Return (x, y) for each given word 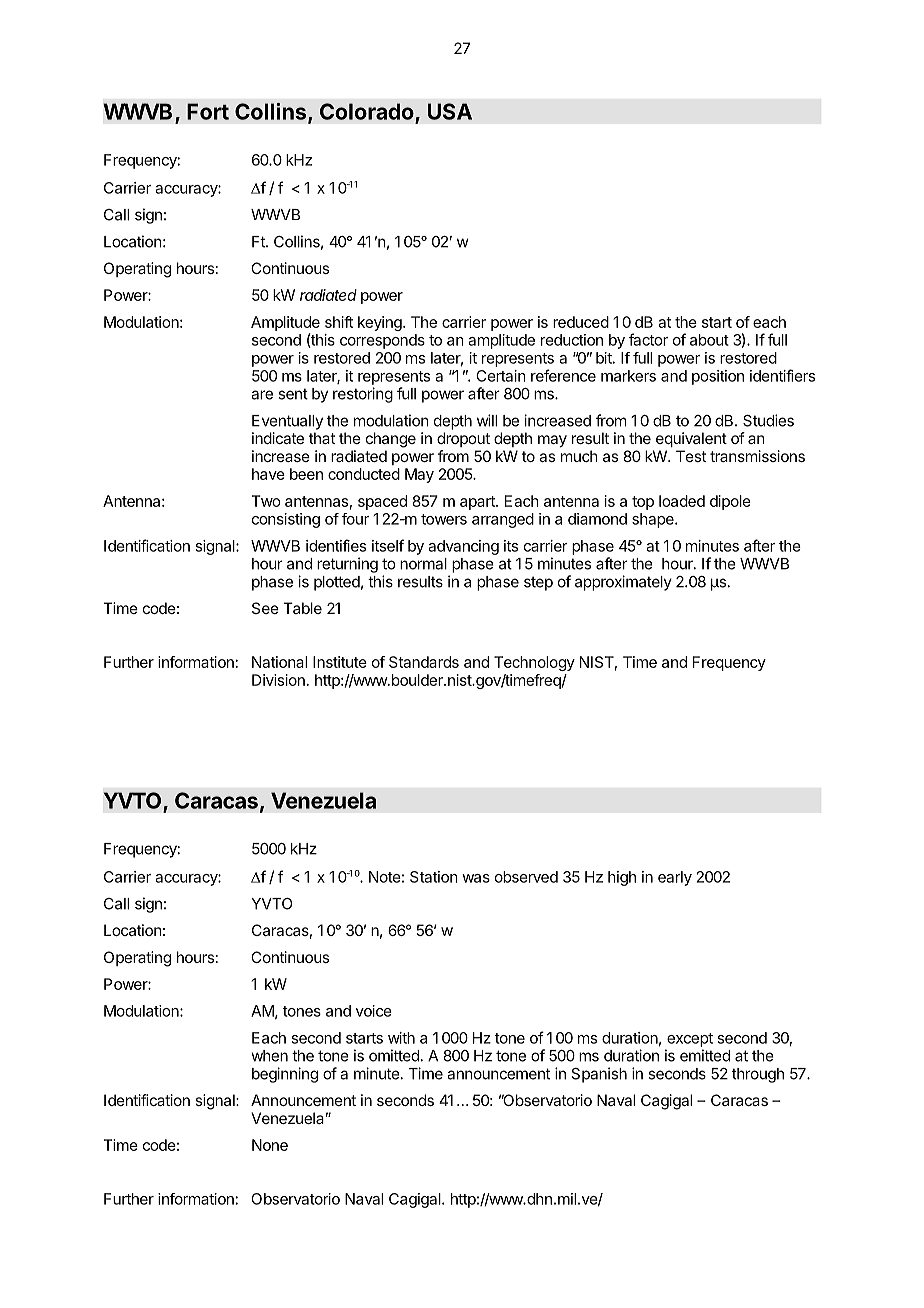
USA (450, 111)
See (265, 608)
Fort (208, 111)
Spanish (599, 1075)
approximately (623, 583)
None (270, 1145)
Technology (534, 663)
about (709, 340)
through (758, 1075)
